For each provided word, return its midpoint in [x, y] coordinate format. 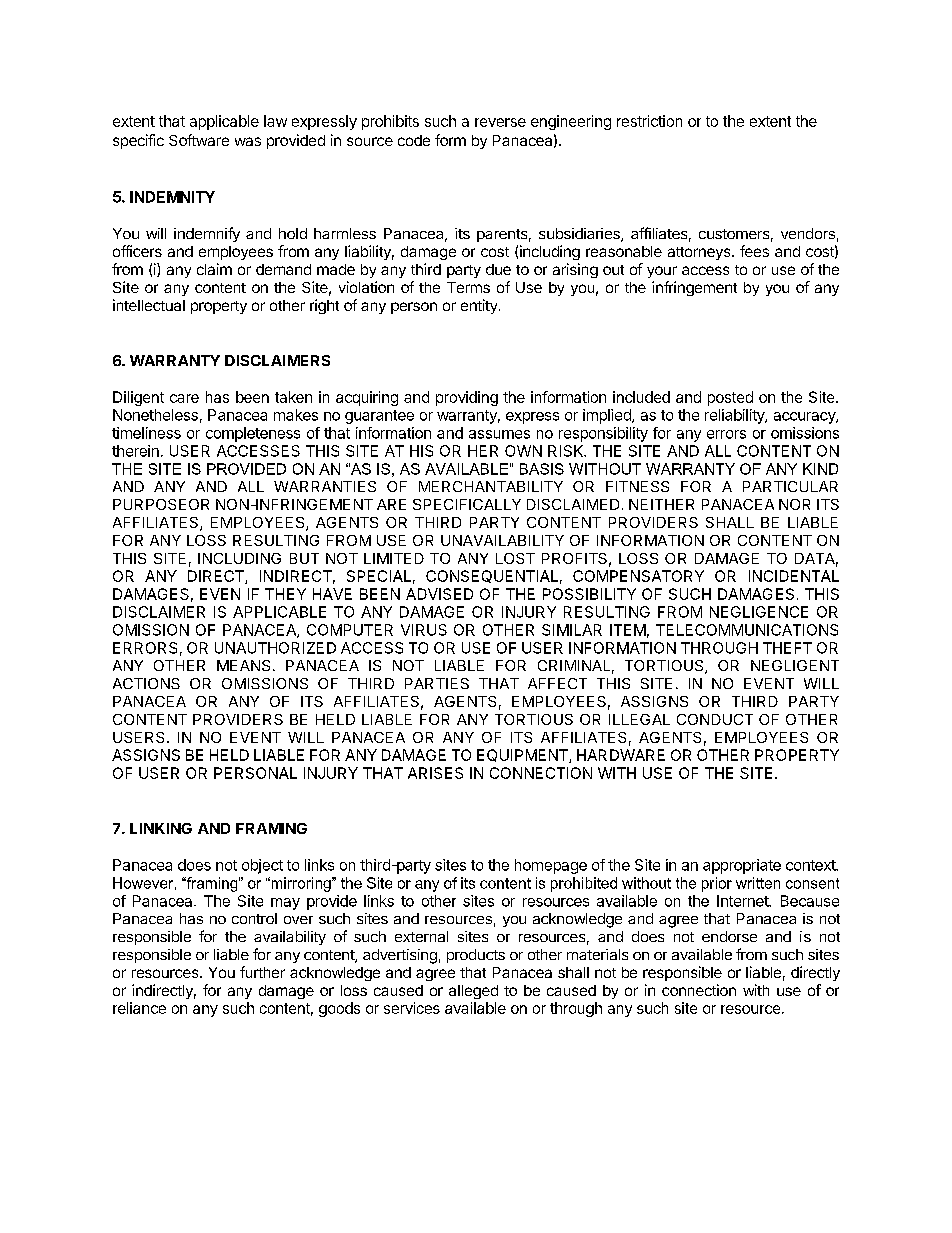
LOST [515, 558]
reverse [500, 122]
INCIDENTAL [794, 576]
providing [467, 398]
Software [199, 140]
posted [730, 398]
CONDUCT [715, 719]
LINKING [161, 828]
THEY [285, 594]
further [262, 972]
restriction [649, 121]
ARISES [435, 773]
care [184, 398]
